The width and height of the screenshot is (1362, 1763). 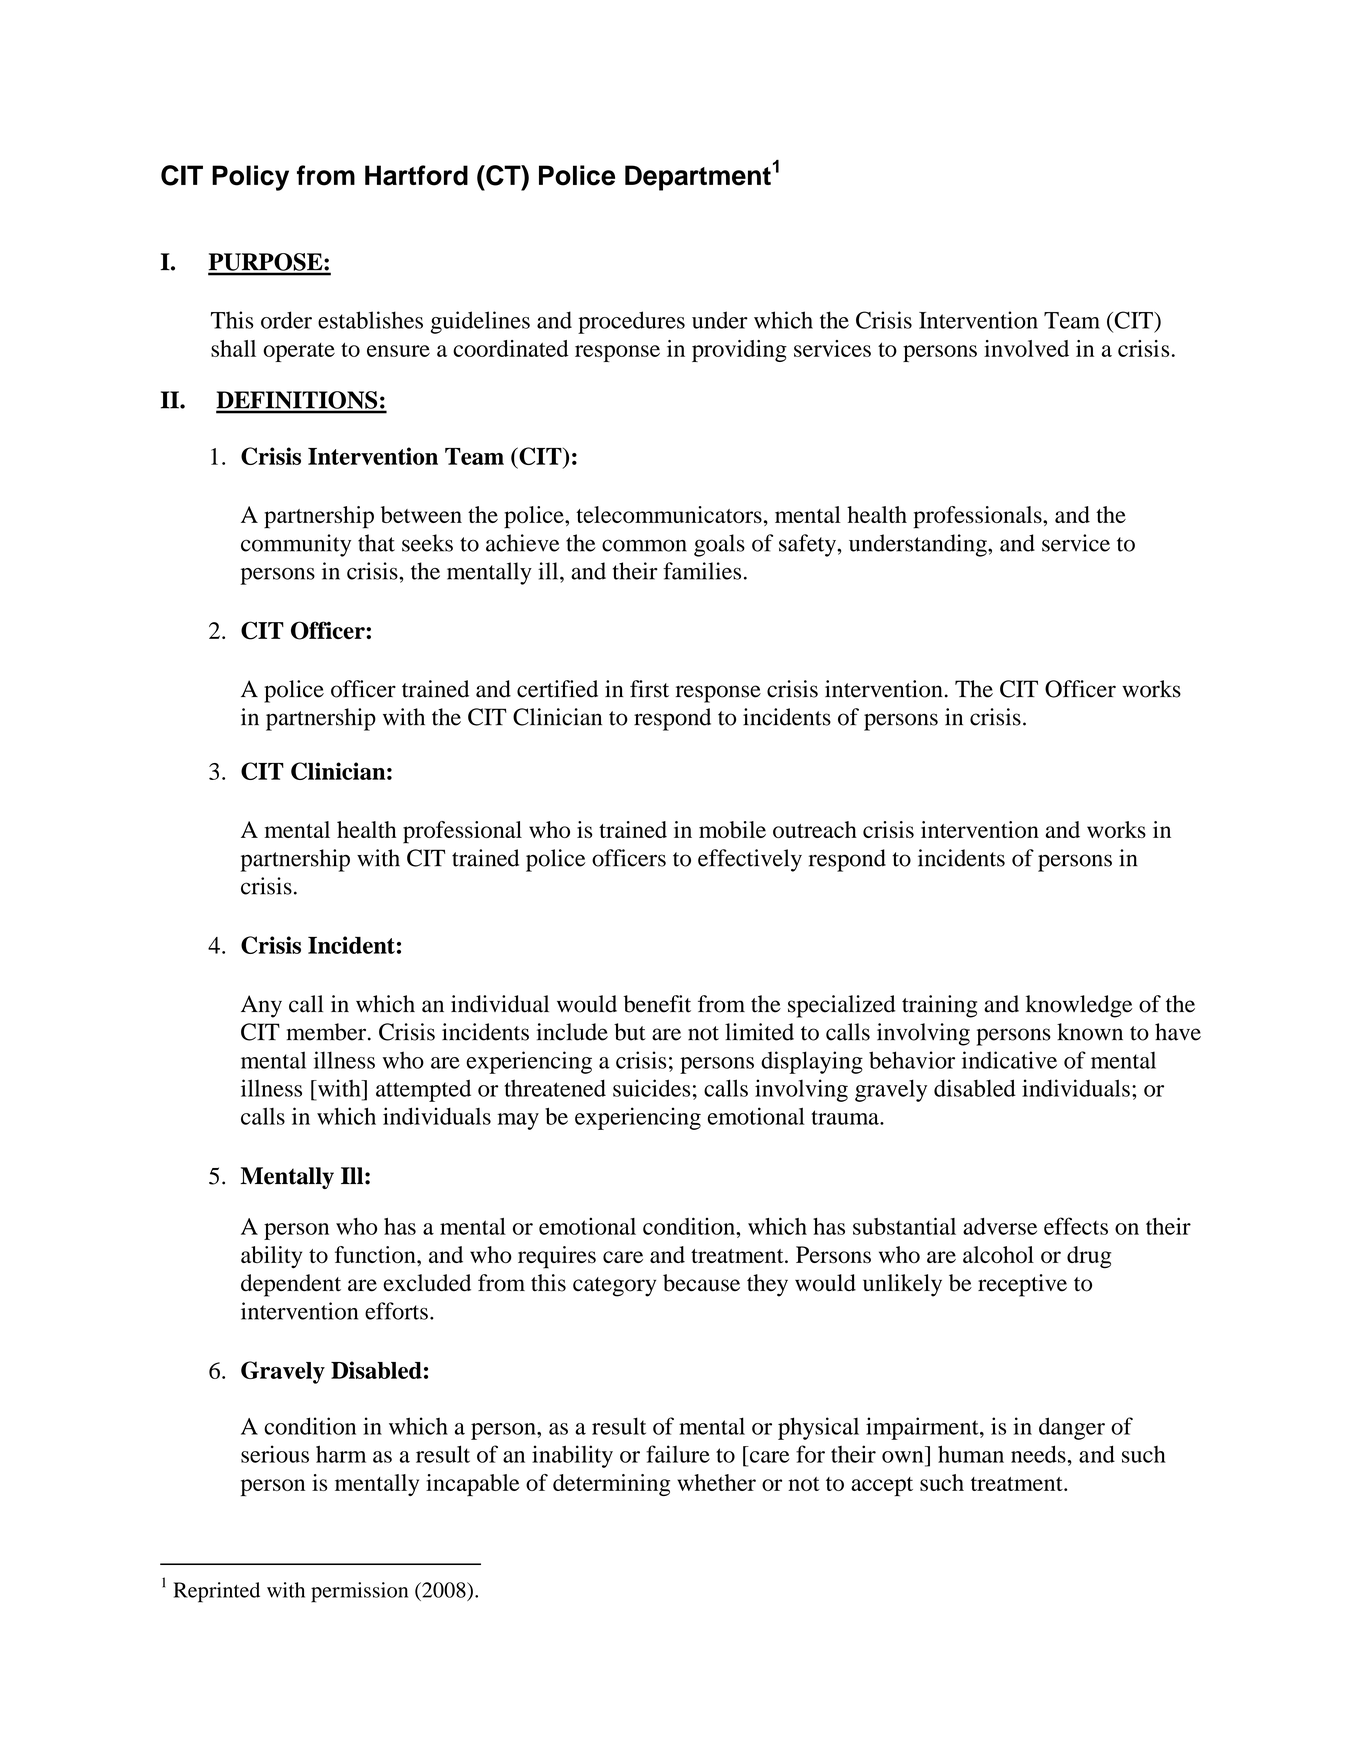 I want to click on Any, so click(x=261, y=1006).
